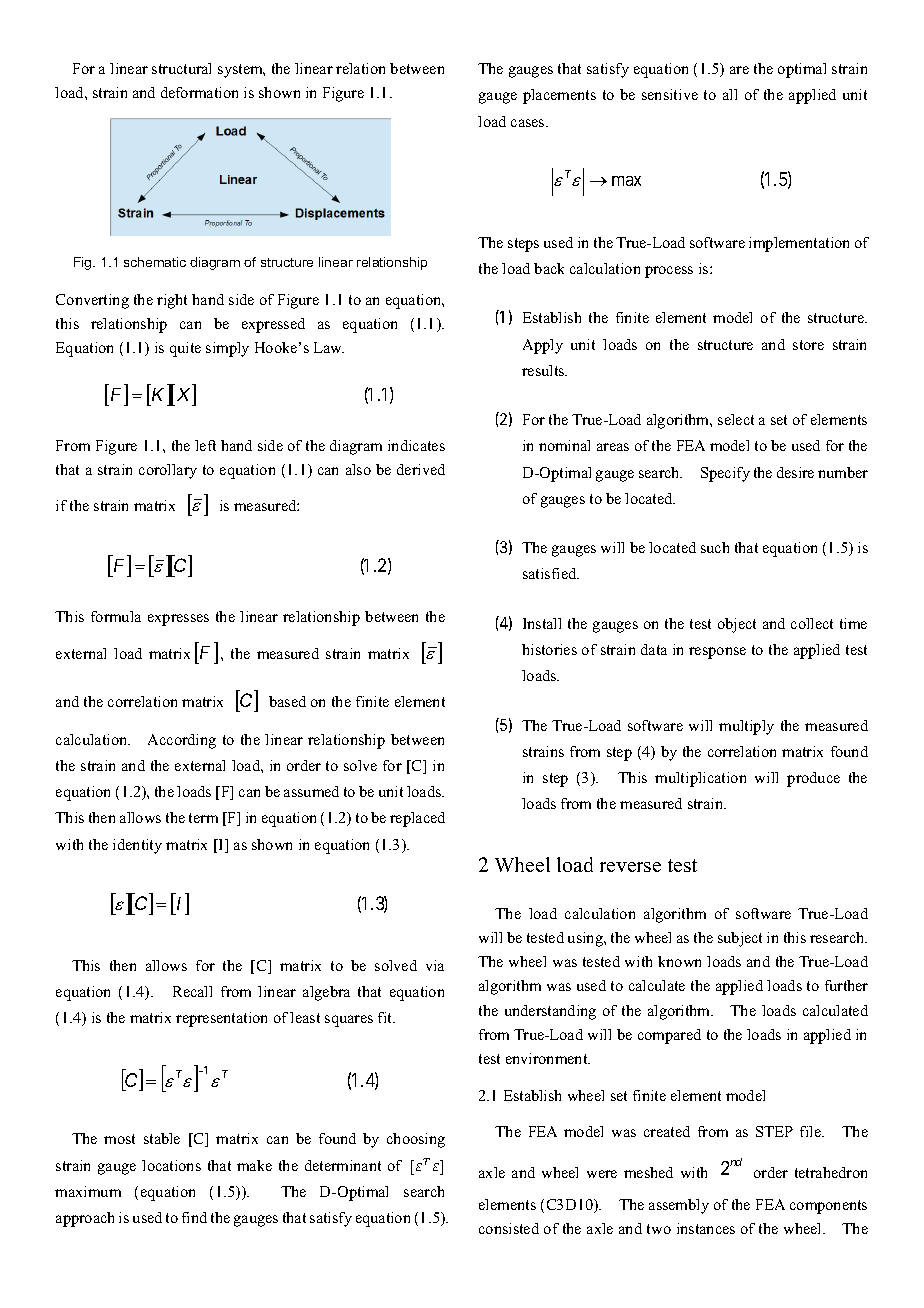 The image size is (924, 1308). Describe the element at coordinates (194, 1217) in the page. I see `find` at that location.
